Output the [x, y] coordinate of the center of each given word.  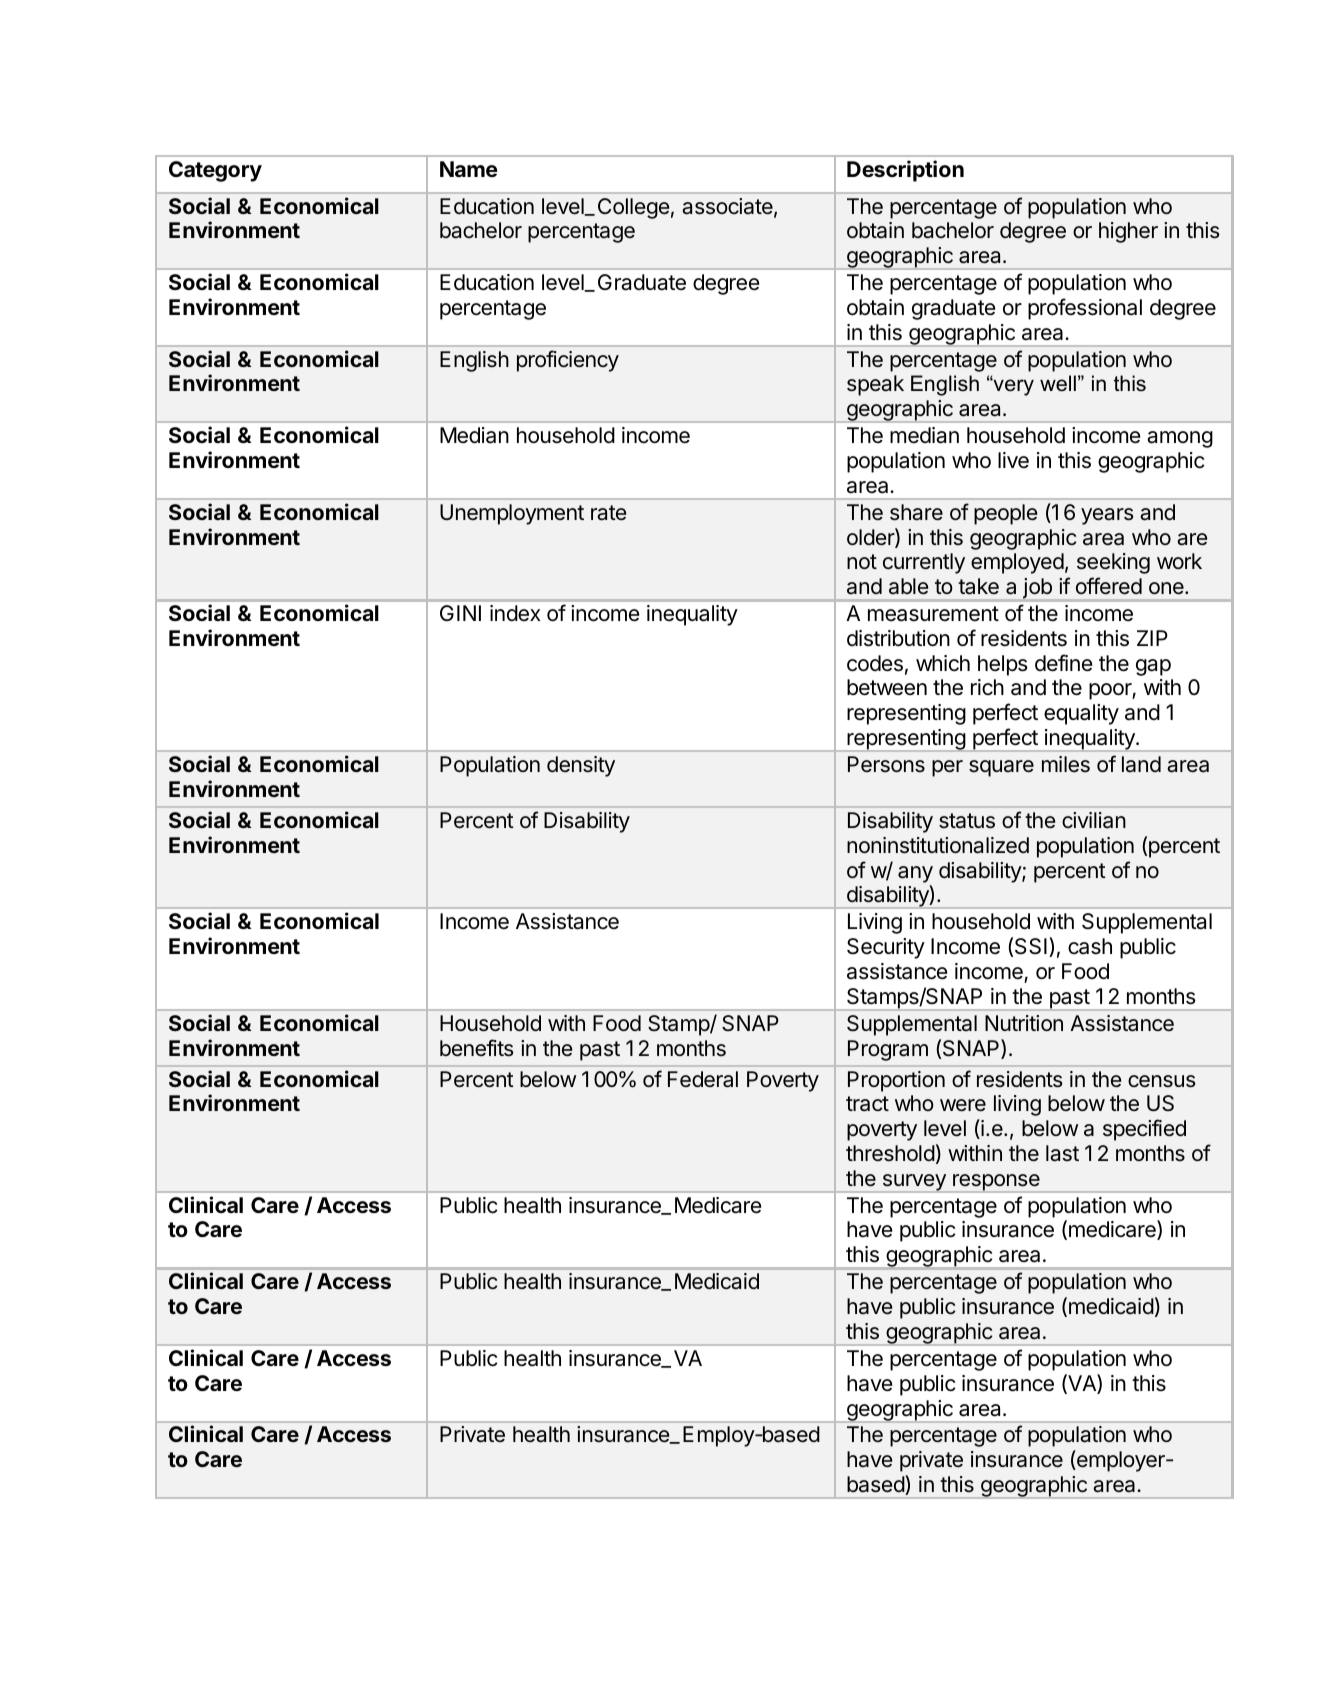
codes [875, 663]
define [1063, 663]
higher [1128, 232]
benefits [477, 1048]
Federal [703, 1079]
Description [905, 171]
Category [215, 171]
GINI [460, 613]
